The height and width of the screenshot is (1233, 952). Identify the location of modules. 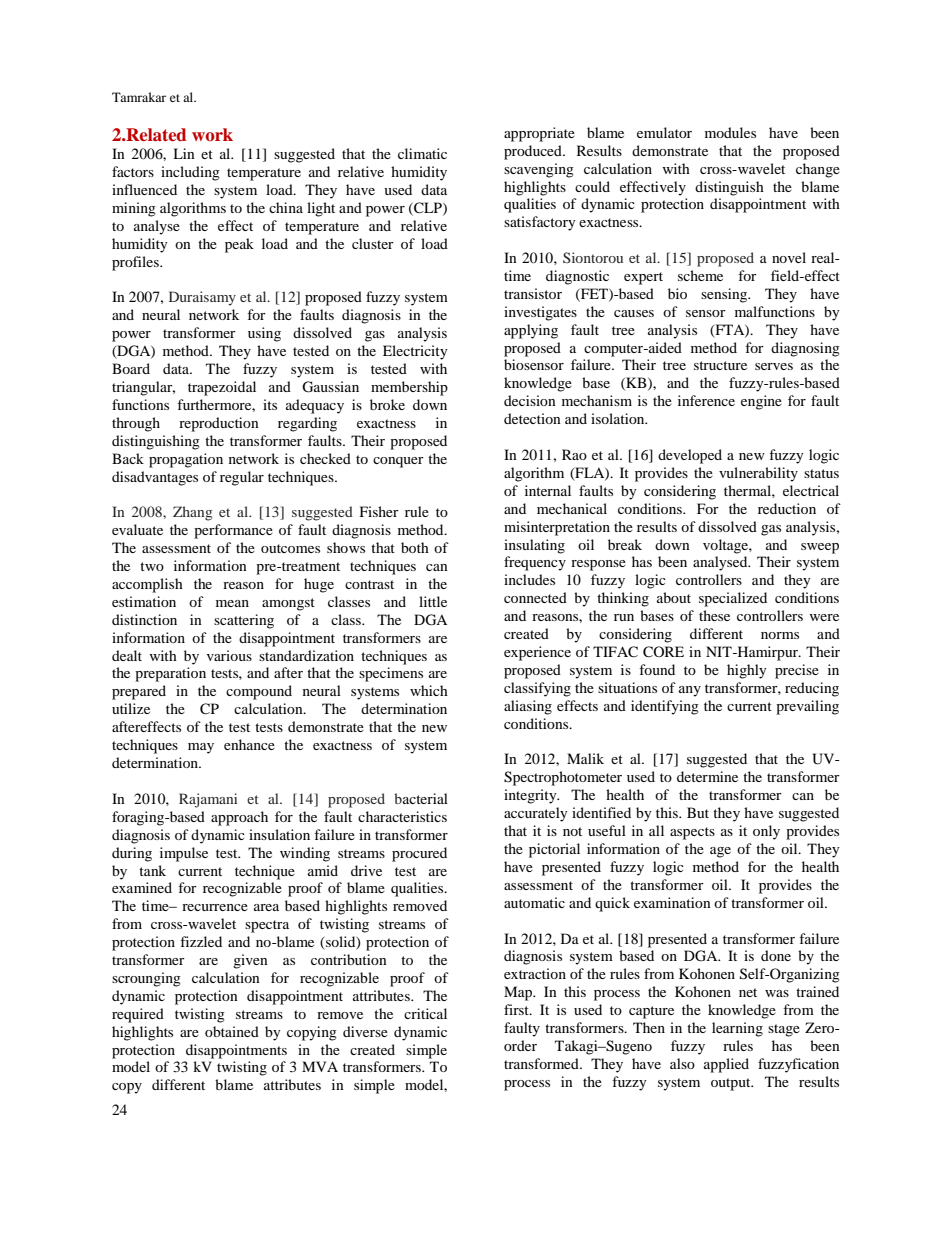
(730, 132).
